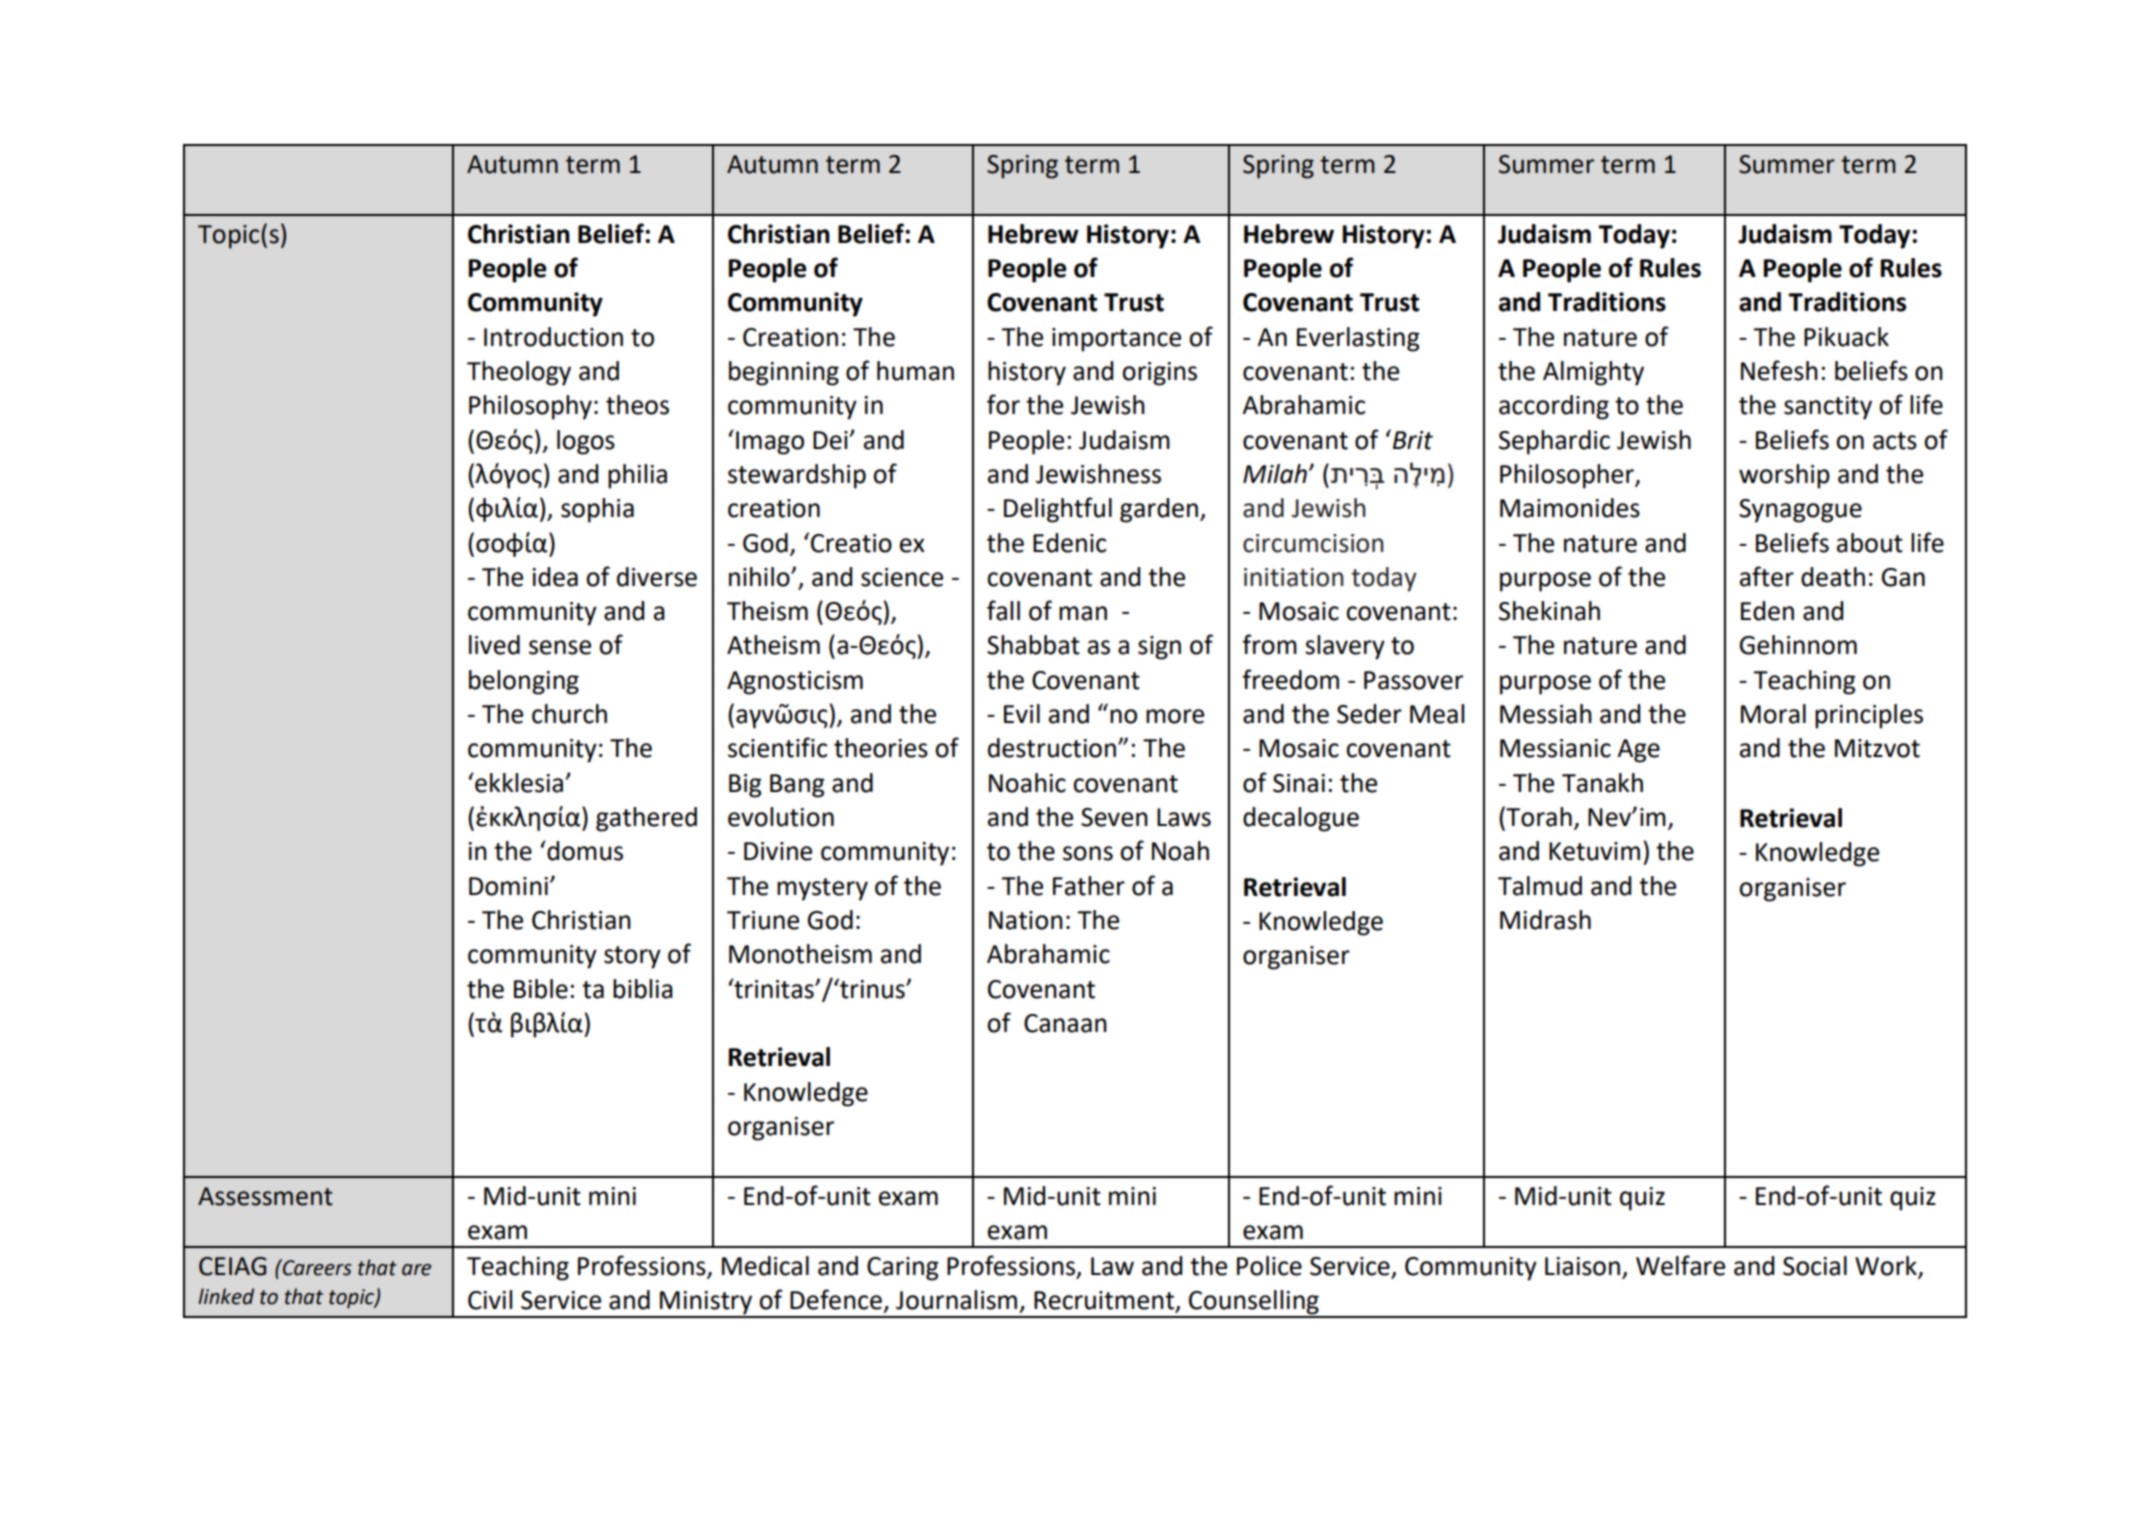  Describe the element at coordinates (1779, 370) in the document. I see `Nefesh` at that location.
